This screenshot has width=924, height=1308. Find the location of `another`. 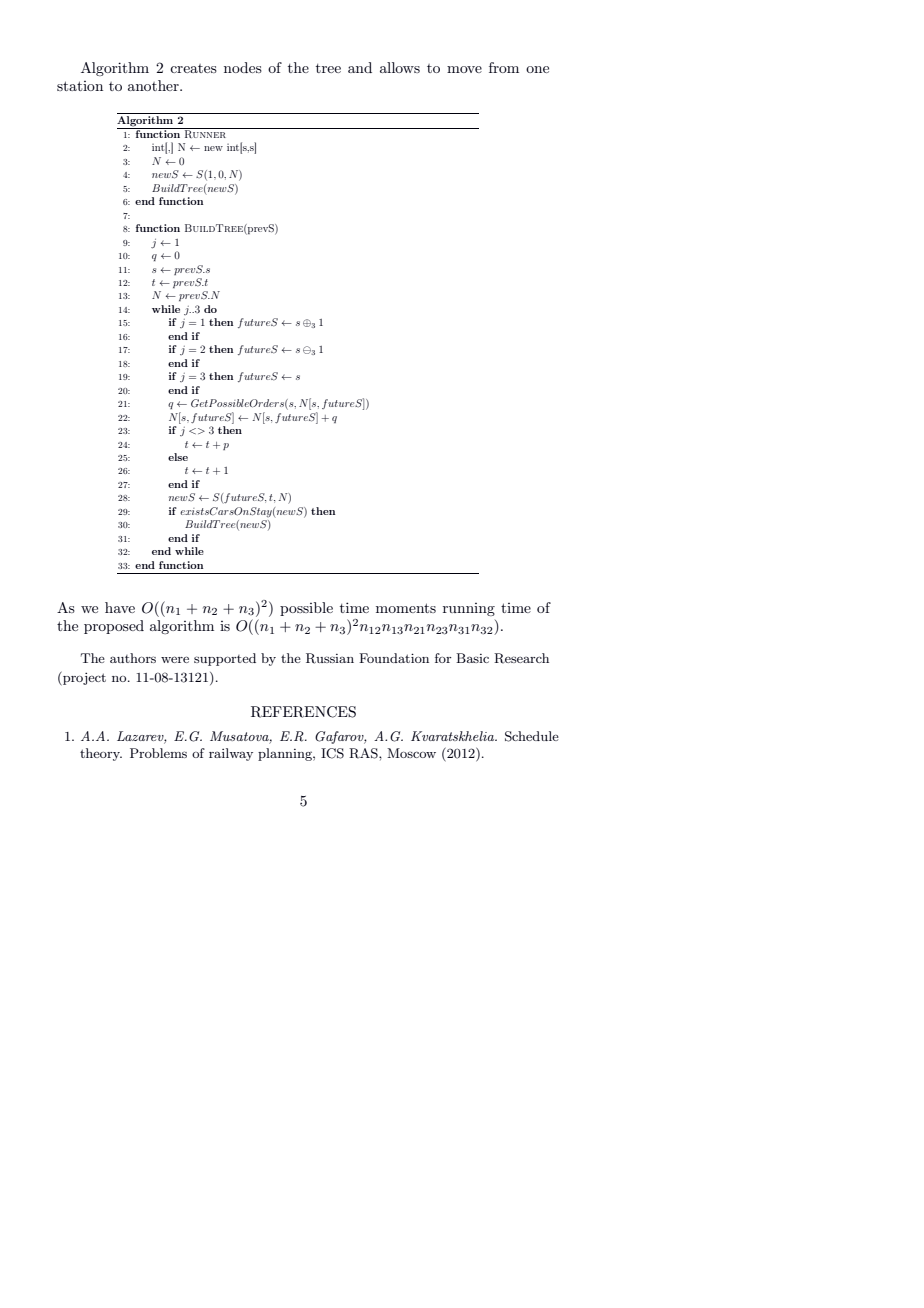

another is located at coordinates (154, 85).
